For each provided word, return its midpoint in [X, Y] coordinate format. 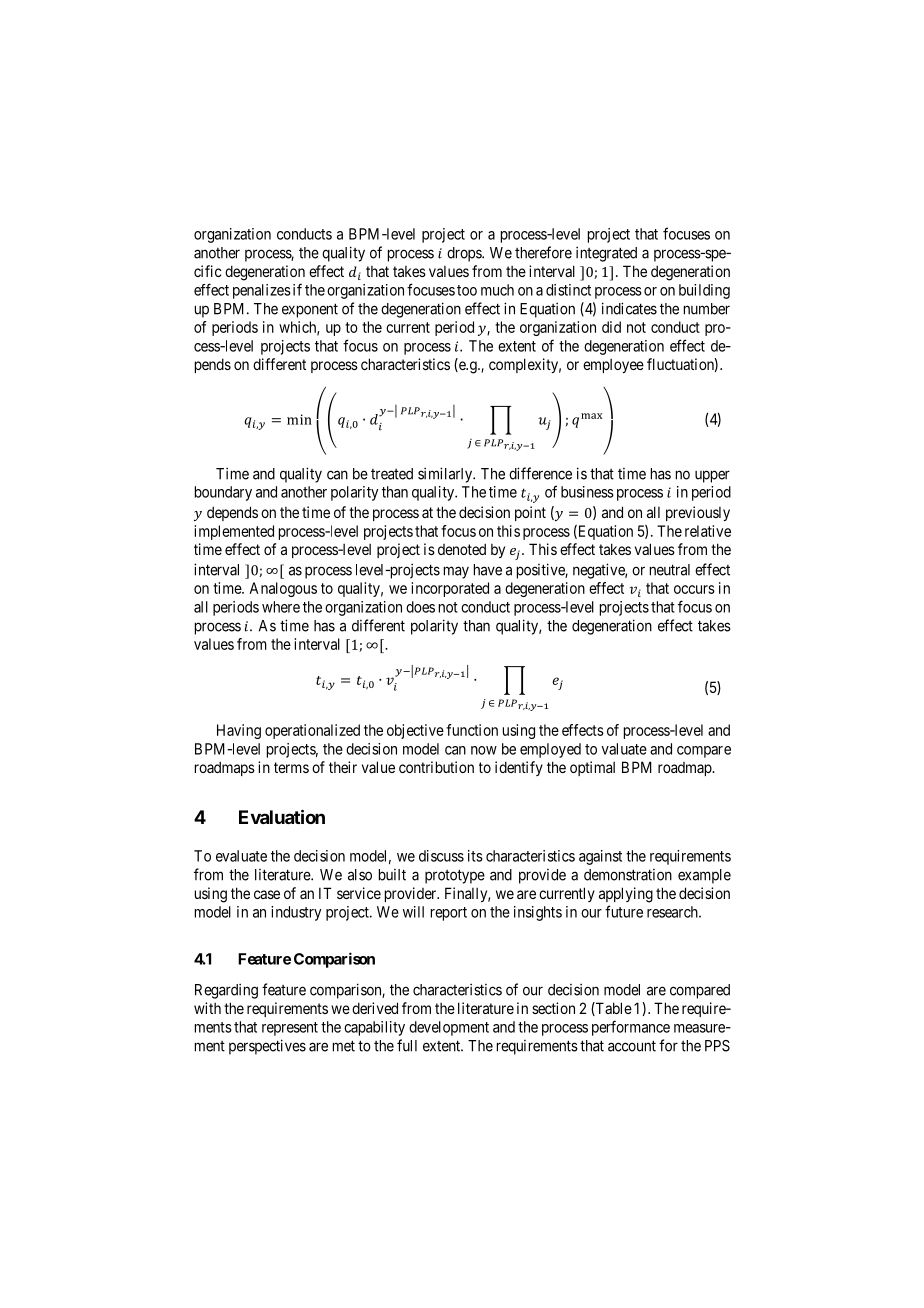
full [407, 1045]
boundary [223, 493]
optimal [592, 768]
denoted [462, 549]
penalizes [262, 291]
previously [698, 513]
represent [290, 1029]
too [467, 290]
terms [291, 767]
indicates [629, 308]
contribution [436, 767]
